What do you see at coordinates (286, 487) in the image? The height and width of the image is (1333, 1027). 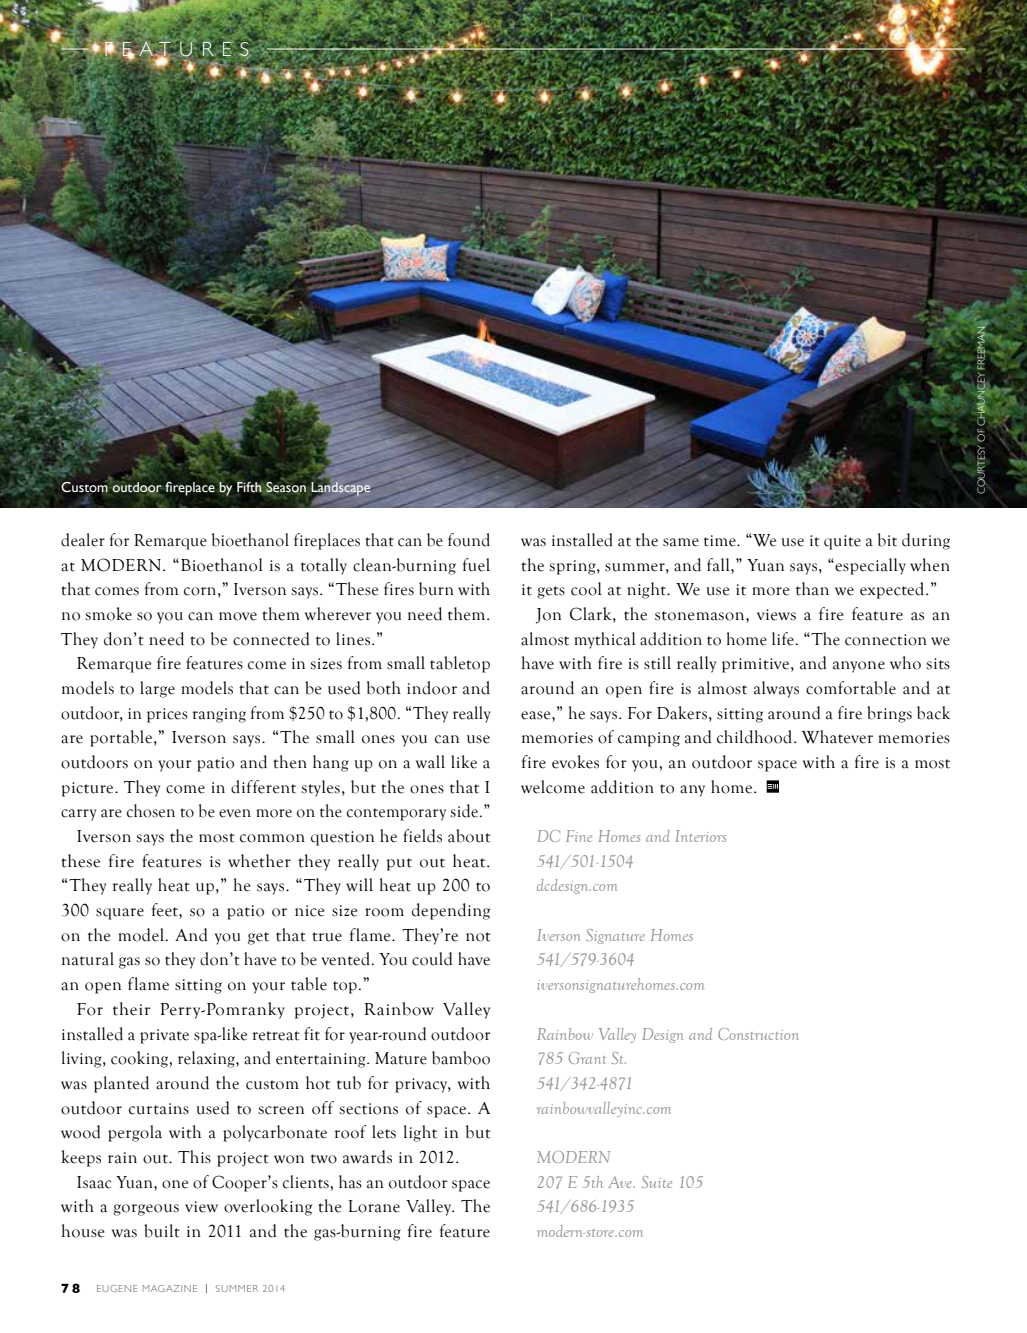 I see `Season` at bounding box center [286, 487].
